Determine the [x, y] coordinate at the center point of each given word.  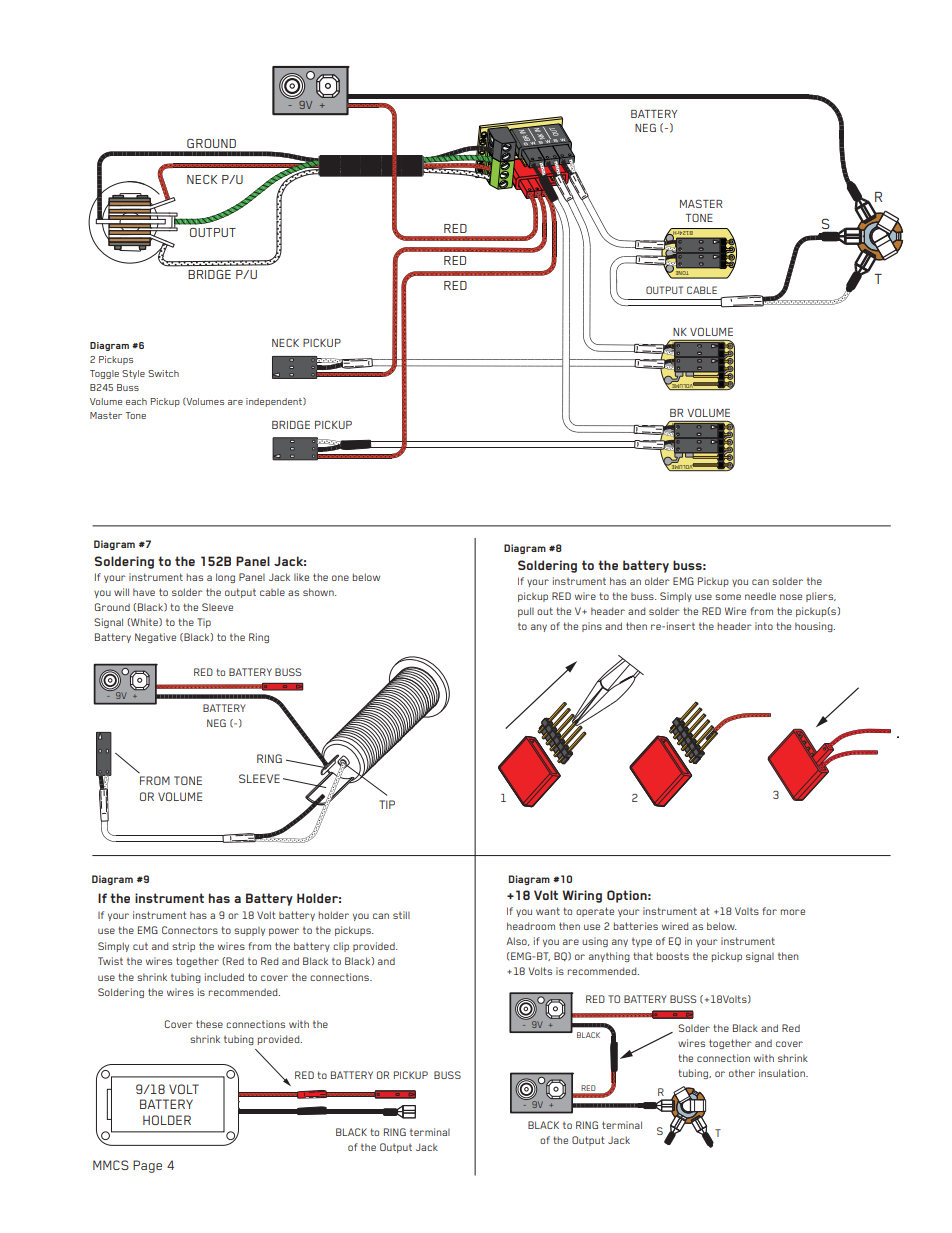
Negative [155, 638]
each [136, 401]
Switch [163, 373]
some [728, 597]
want [548, 911]
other [742, 1073]
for [769, 911]
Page [147, 1166]
